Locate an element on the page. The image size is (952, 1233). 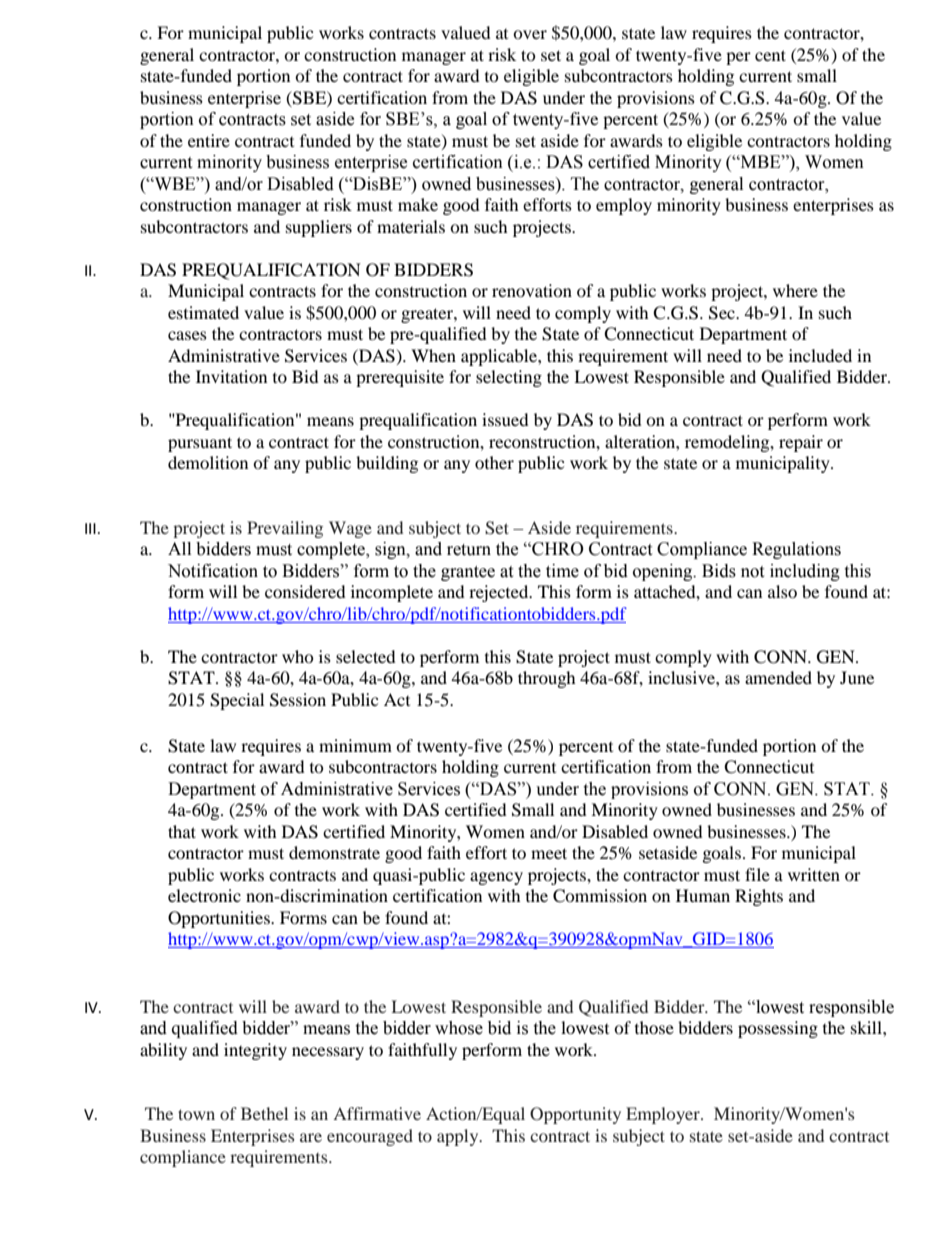
pursuant is located at coordinates (200, 444).
